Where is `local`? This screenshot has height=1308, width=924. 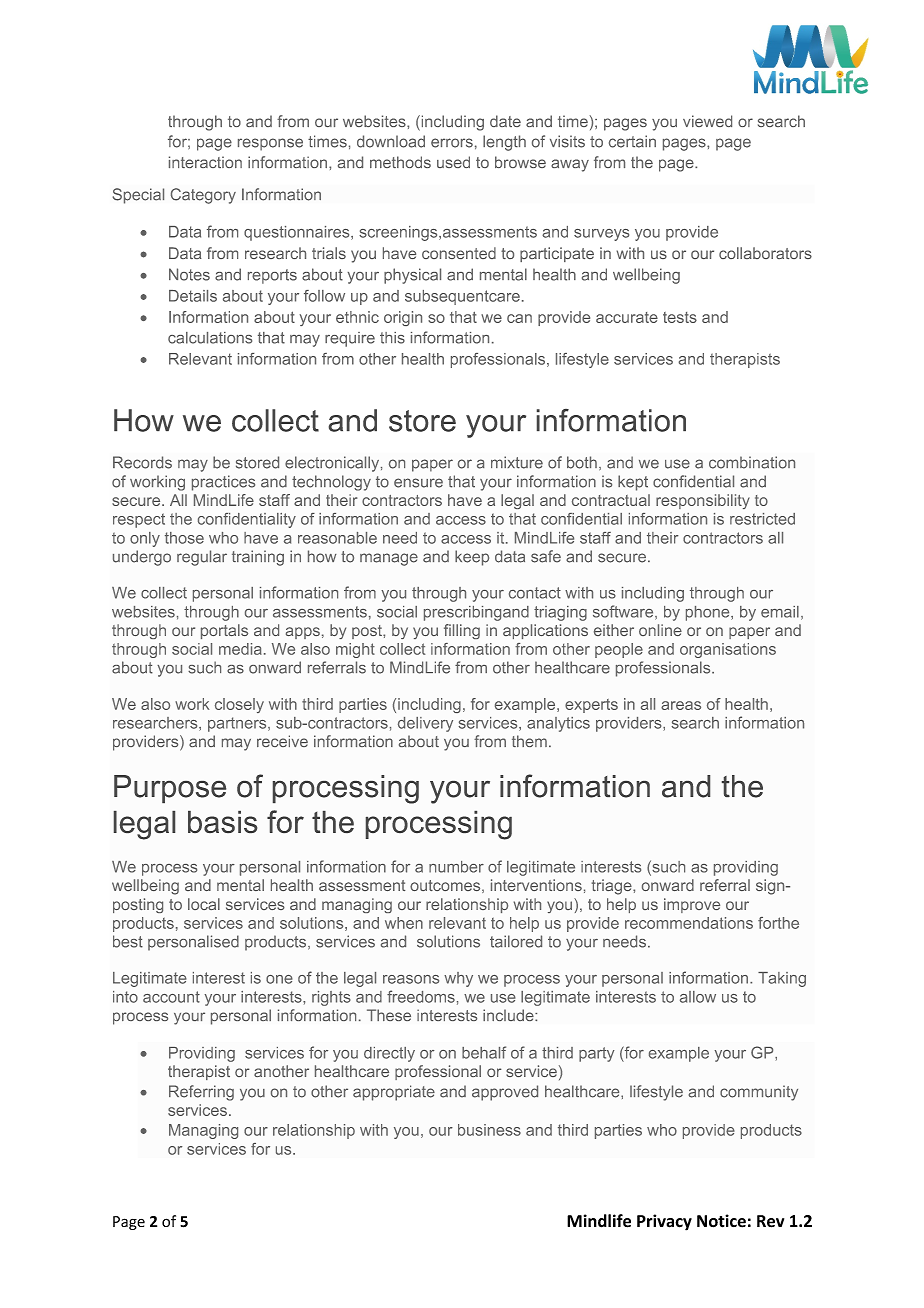
local is located at coordinates (204, 904).
